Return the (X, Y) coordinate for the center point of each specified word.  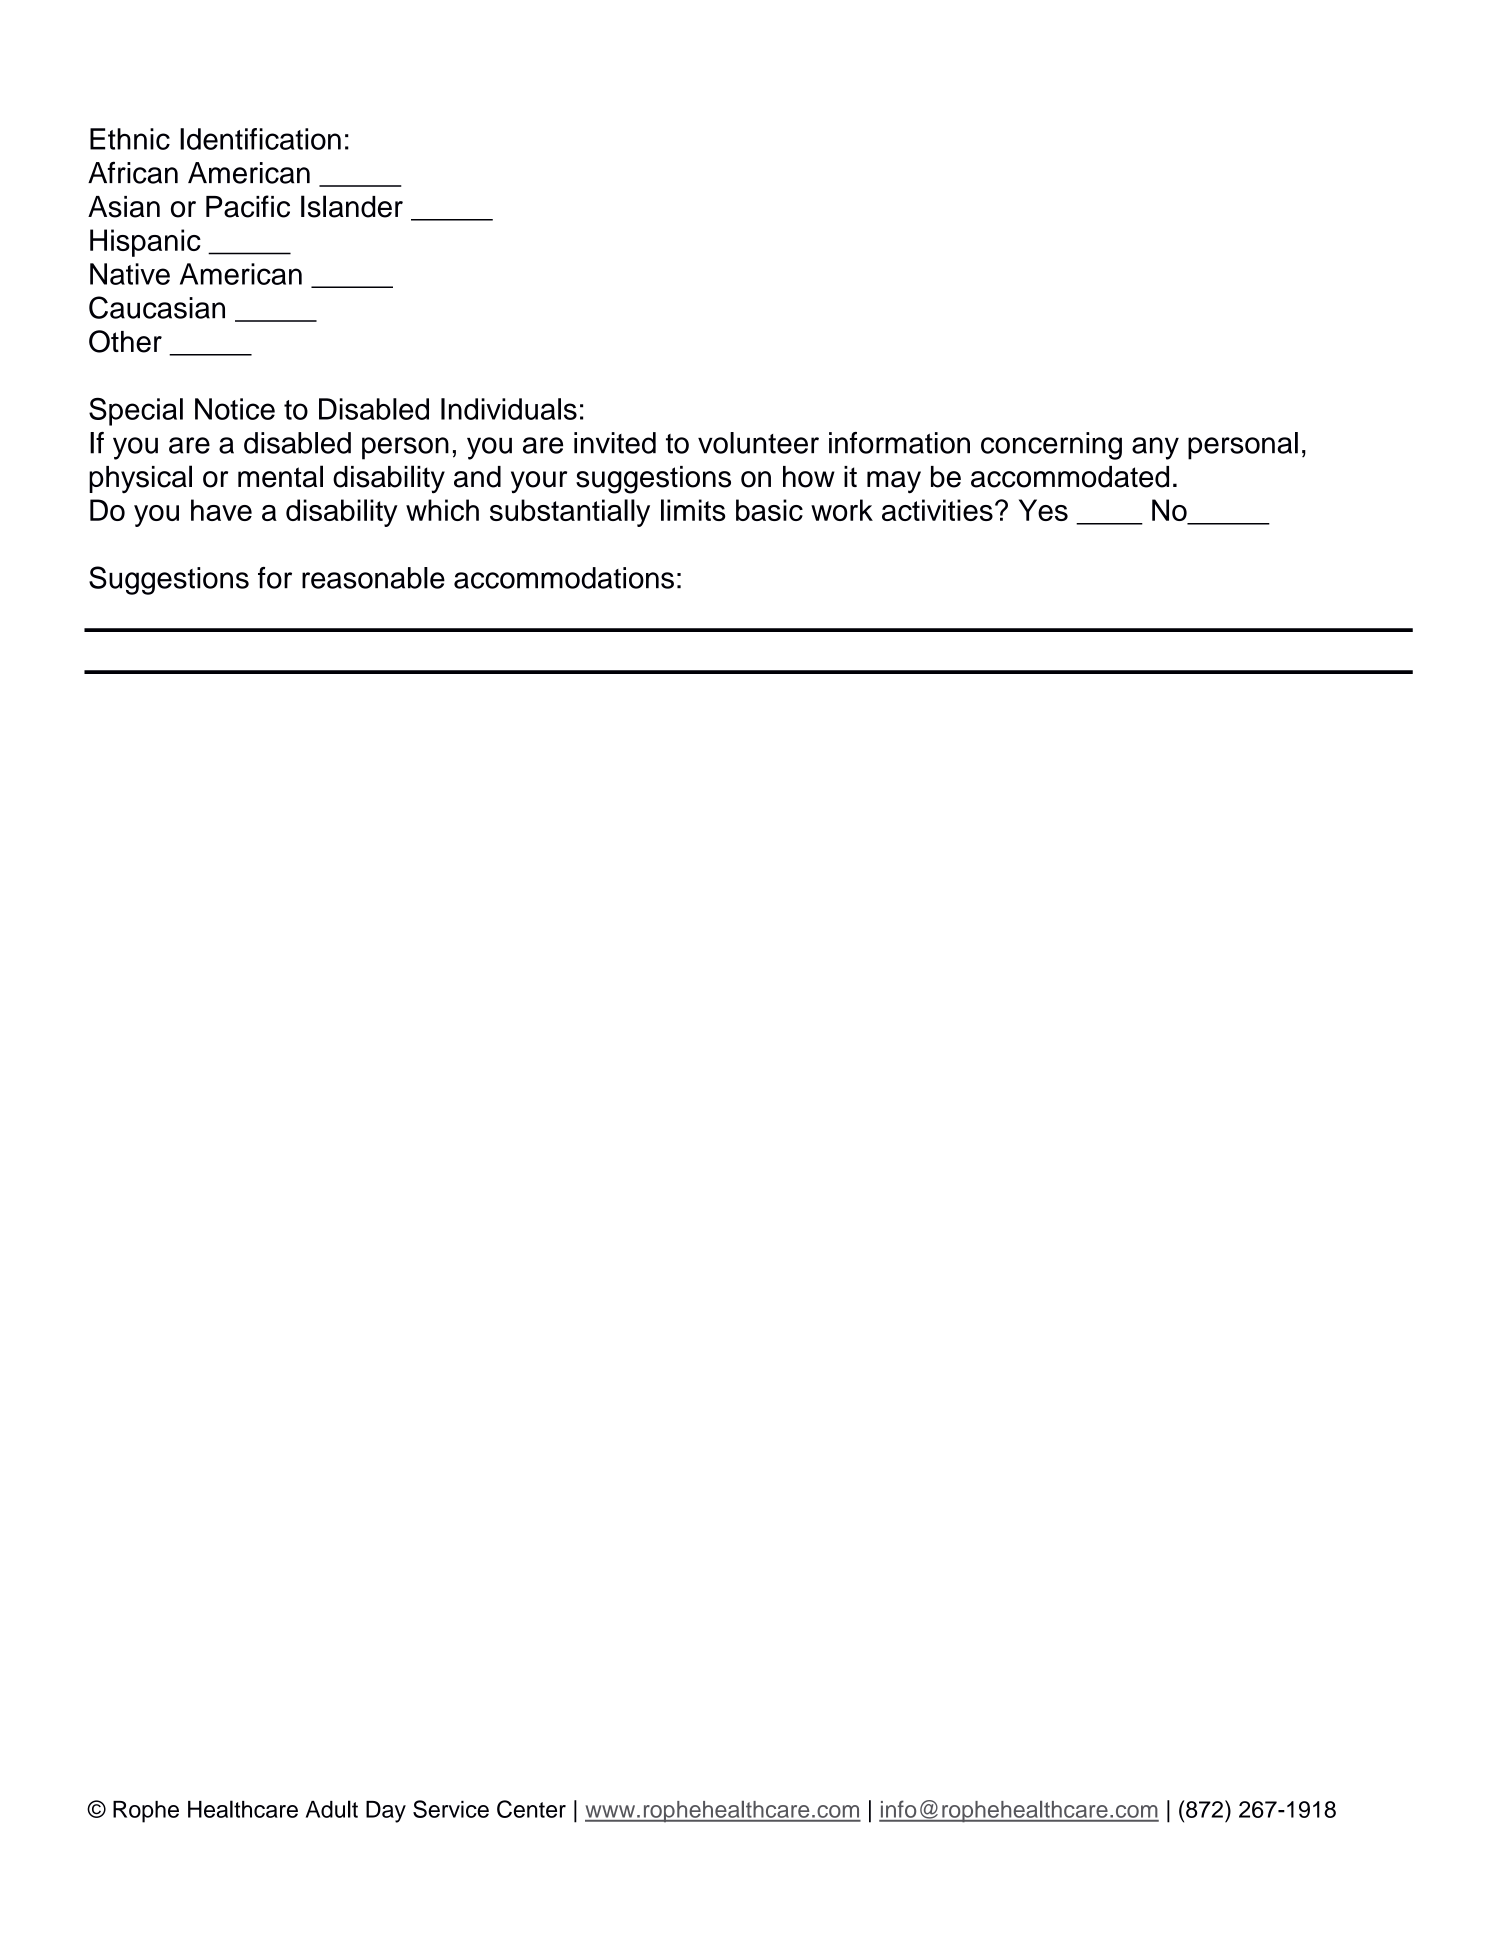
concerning (1051, 446)
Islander (352, 206)
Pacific (248, 206)
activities (937, 510)
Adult (332, 1809)
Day (386, 1812)
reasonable (373, 578)
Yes (1043, 510)
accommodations (564, 578)
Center (531, 1809)
